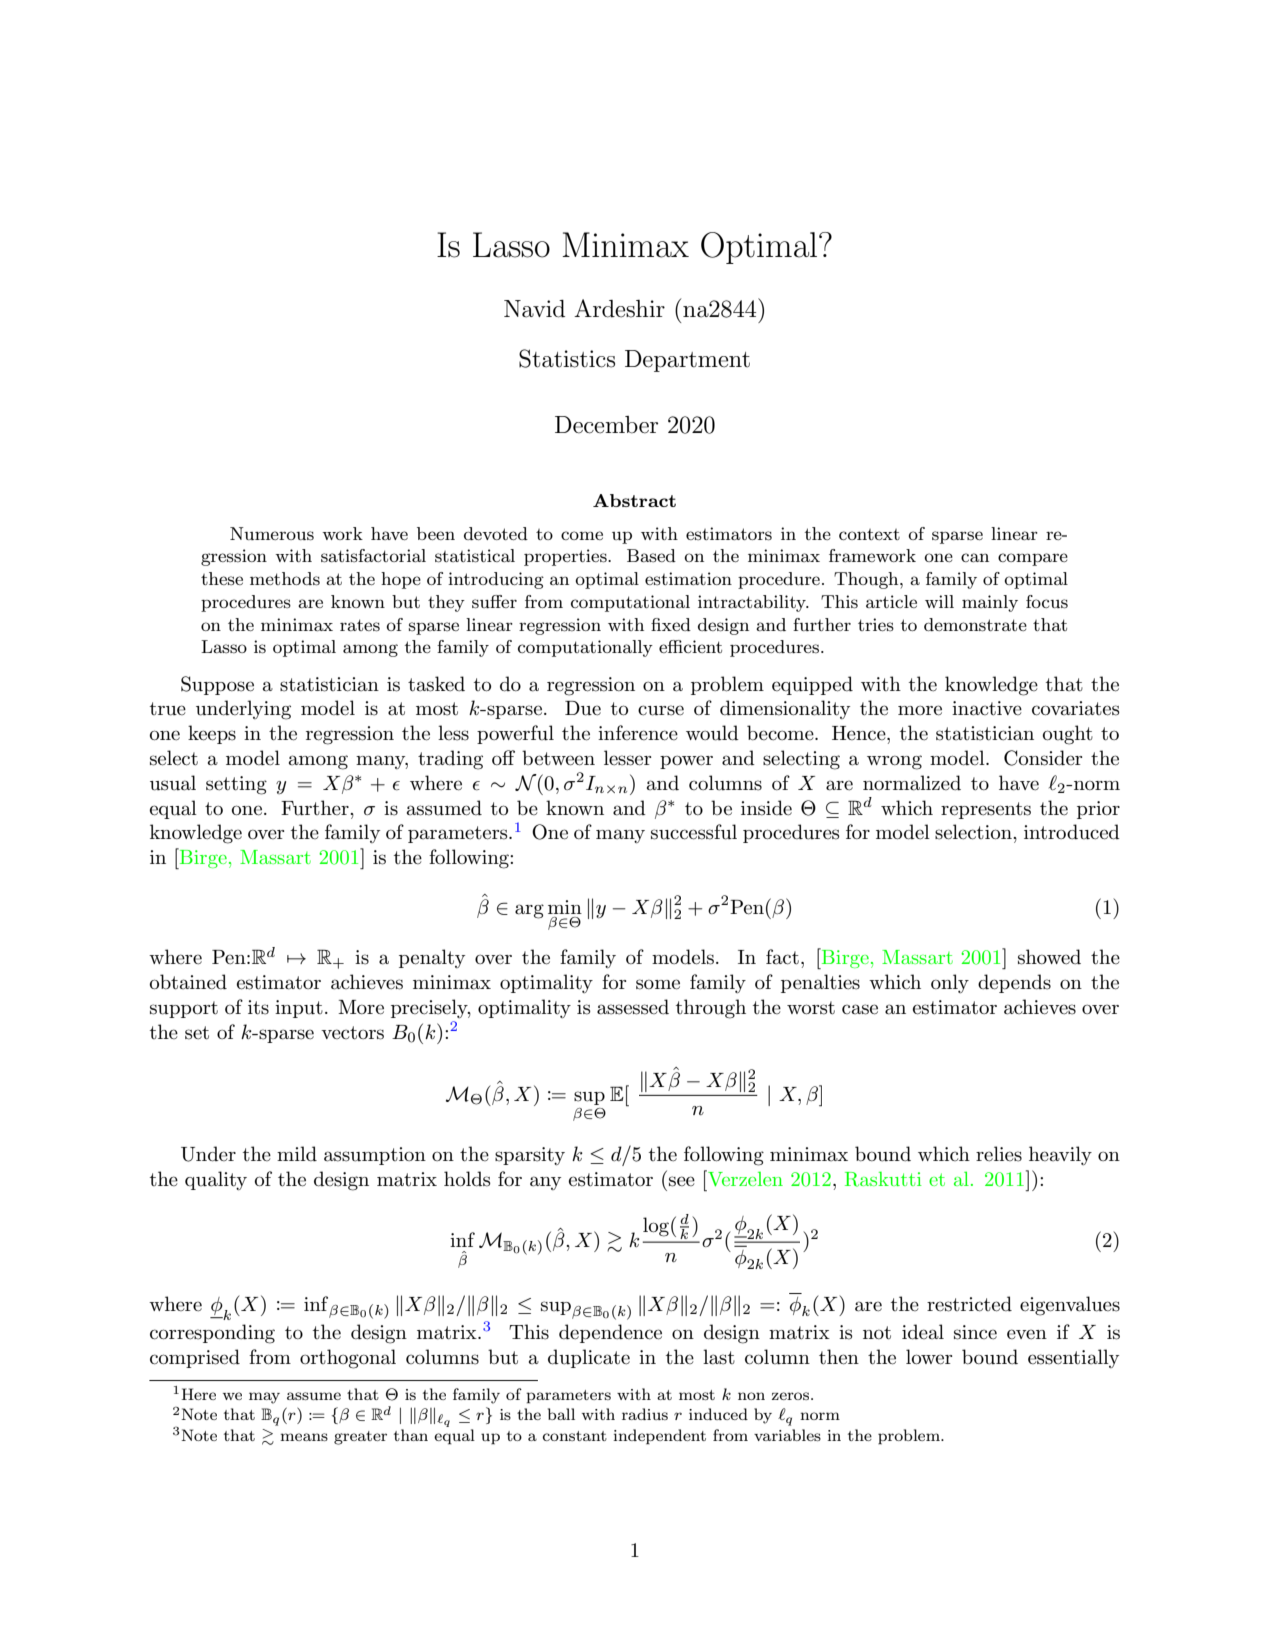 This screenshot has height=1644, width=1270. Describe the element at coordinates (687, 361) in the screenshot. I see `Department` at that location.
